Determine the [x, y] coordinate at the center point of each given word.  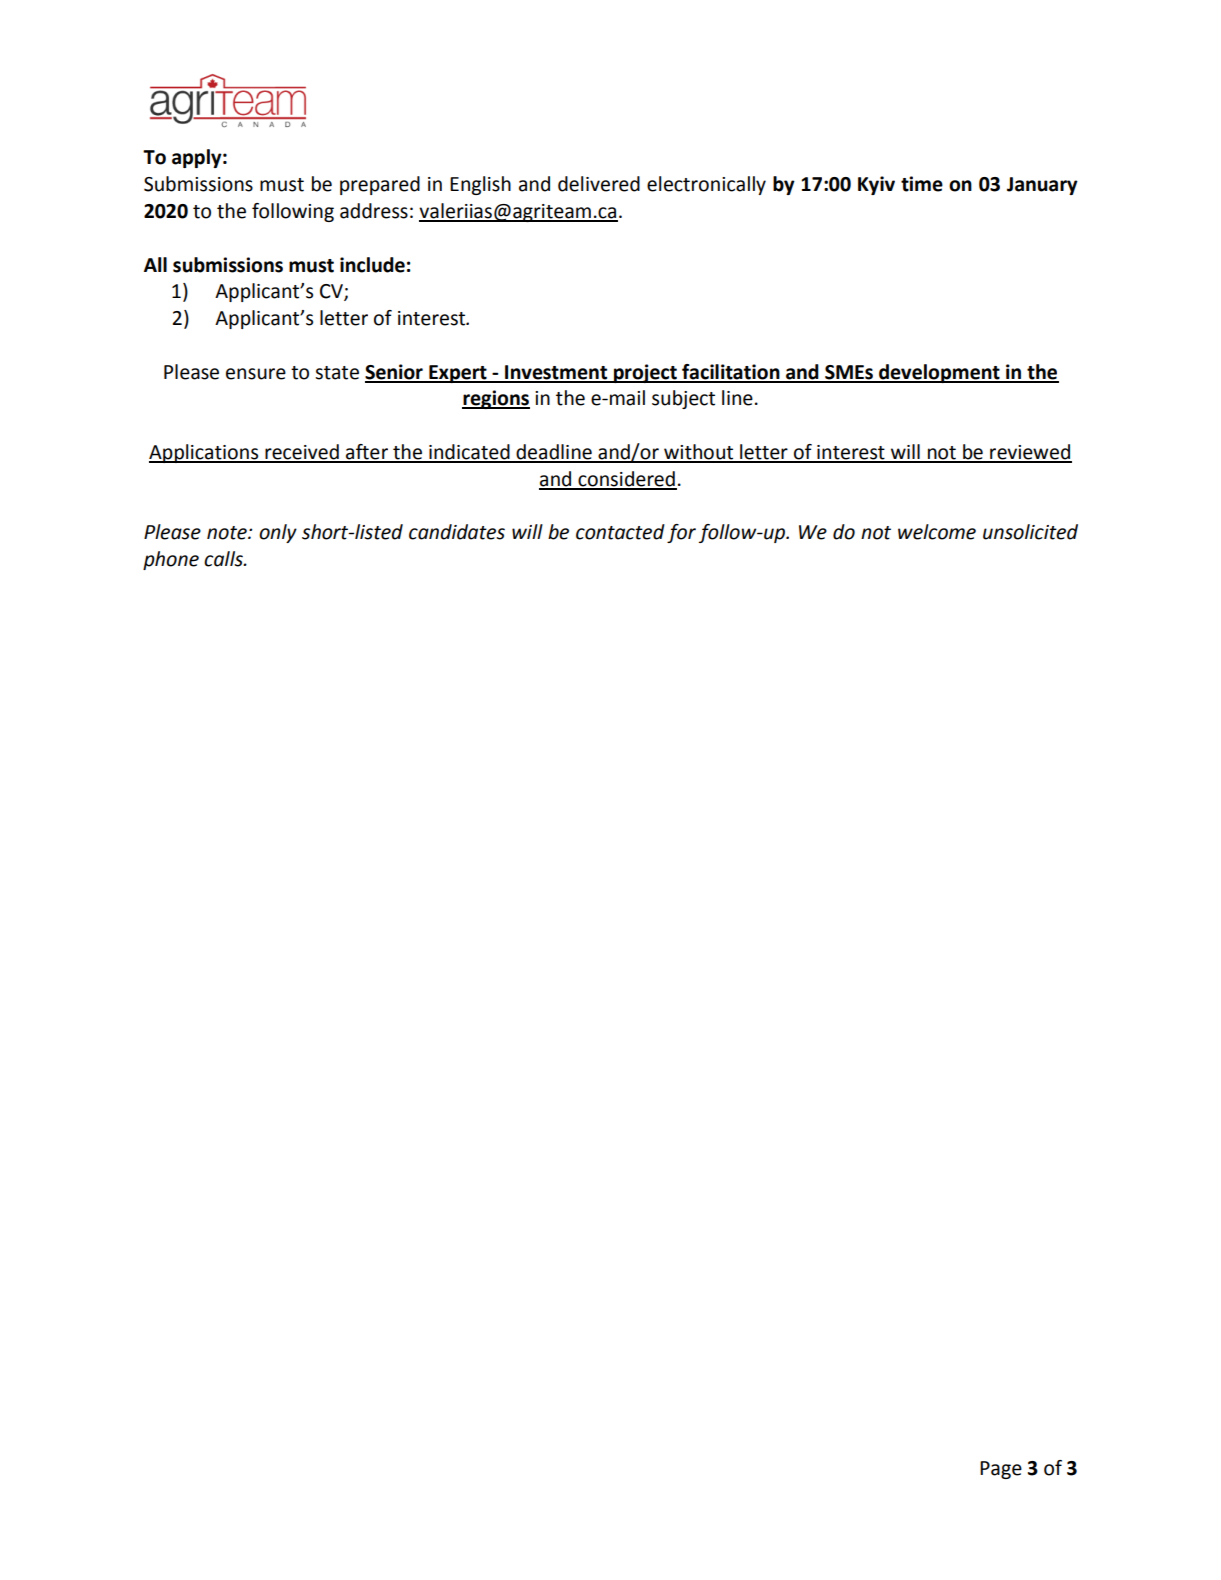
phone [171, 560]
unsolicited [1030, 532]
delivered [599, 184]
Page [1001, 1470]
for [681, 533]
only [278, 533]
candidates [457, 532]
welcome [937, 532]
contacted [620, 532]
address [374, 211]
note [228, 533]
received [302, 453]
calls [224, 559]
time [922, 184]
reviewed [1030, 453]
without [699, 453]
